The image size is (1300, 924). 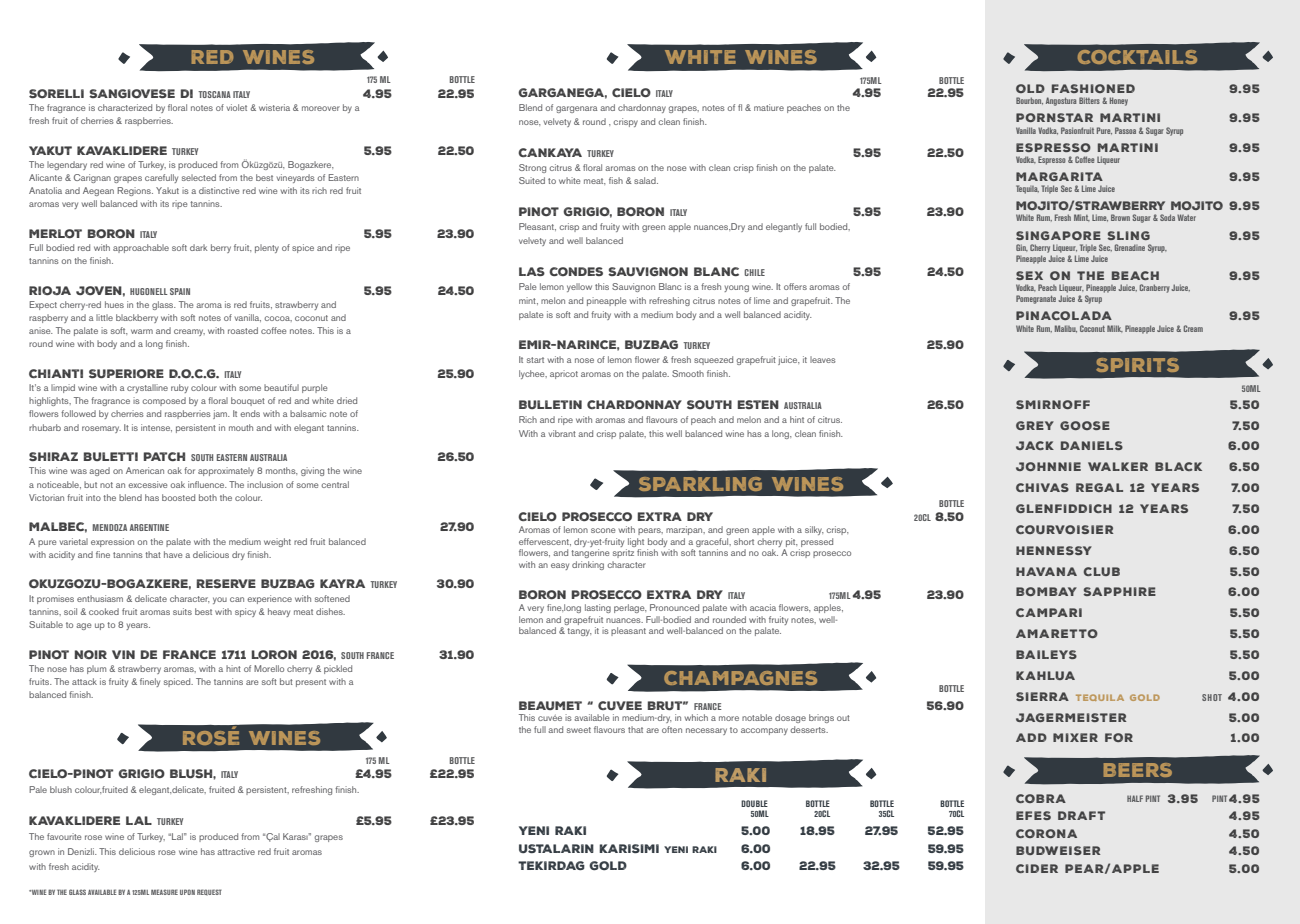 What do you see at coordinates (579, 632) in the screenshot?
I see `tangy` at bounding box center [579, 632].
